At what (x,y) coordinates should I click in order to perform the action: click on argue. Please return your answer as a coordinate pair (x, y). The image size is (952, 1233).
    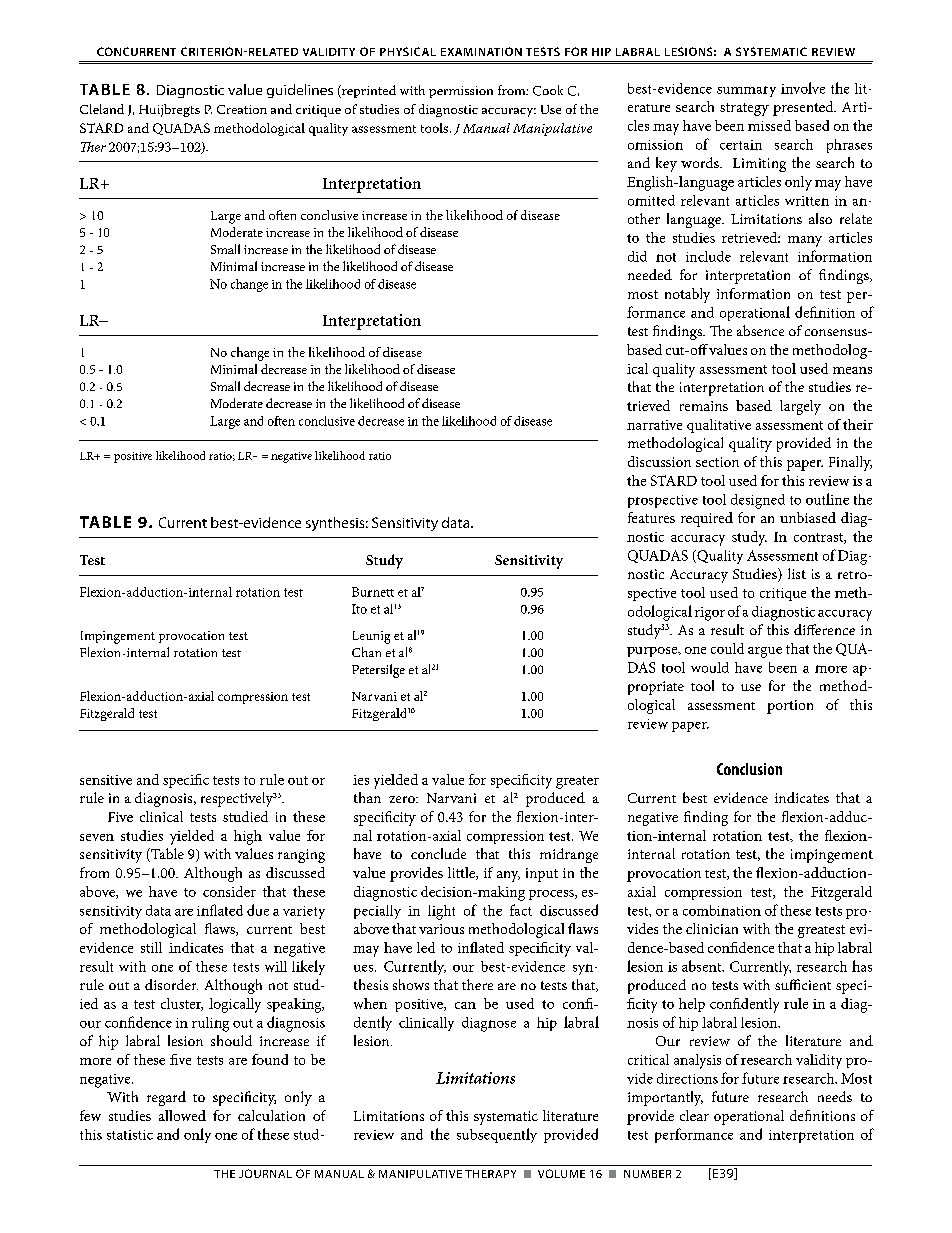
    Looking at the image, I should click on (765, 652).
